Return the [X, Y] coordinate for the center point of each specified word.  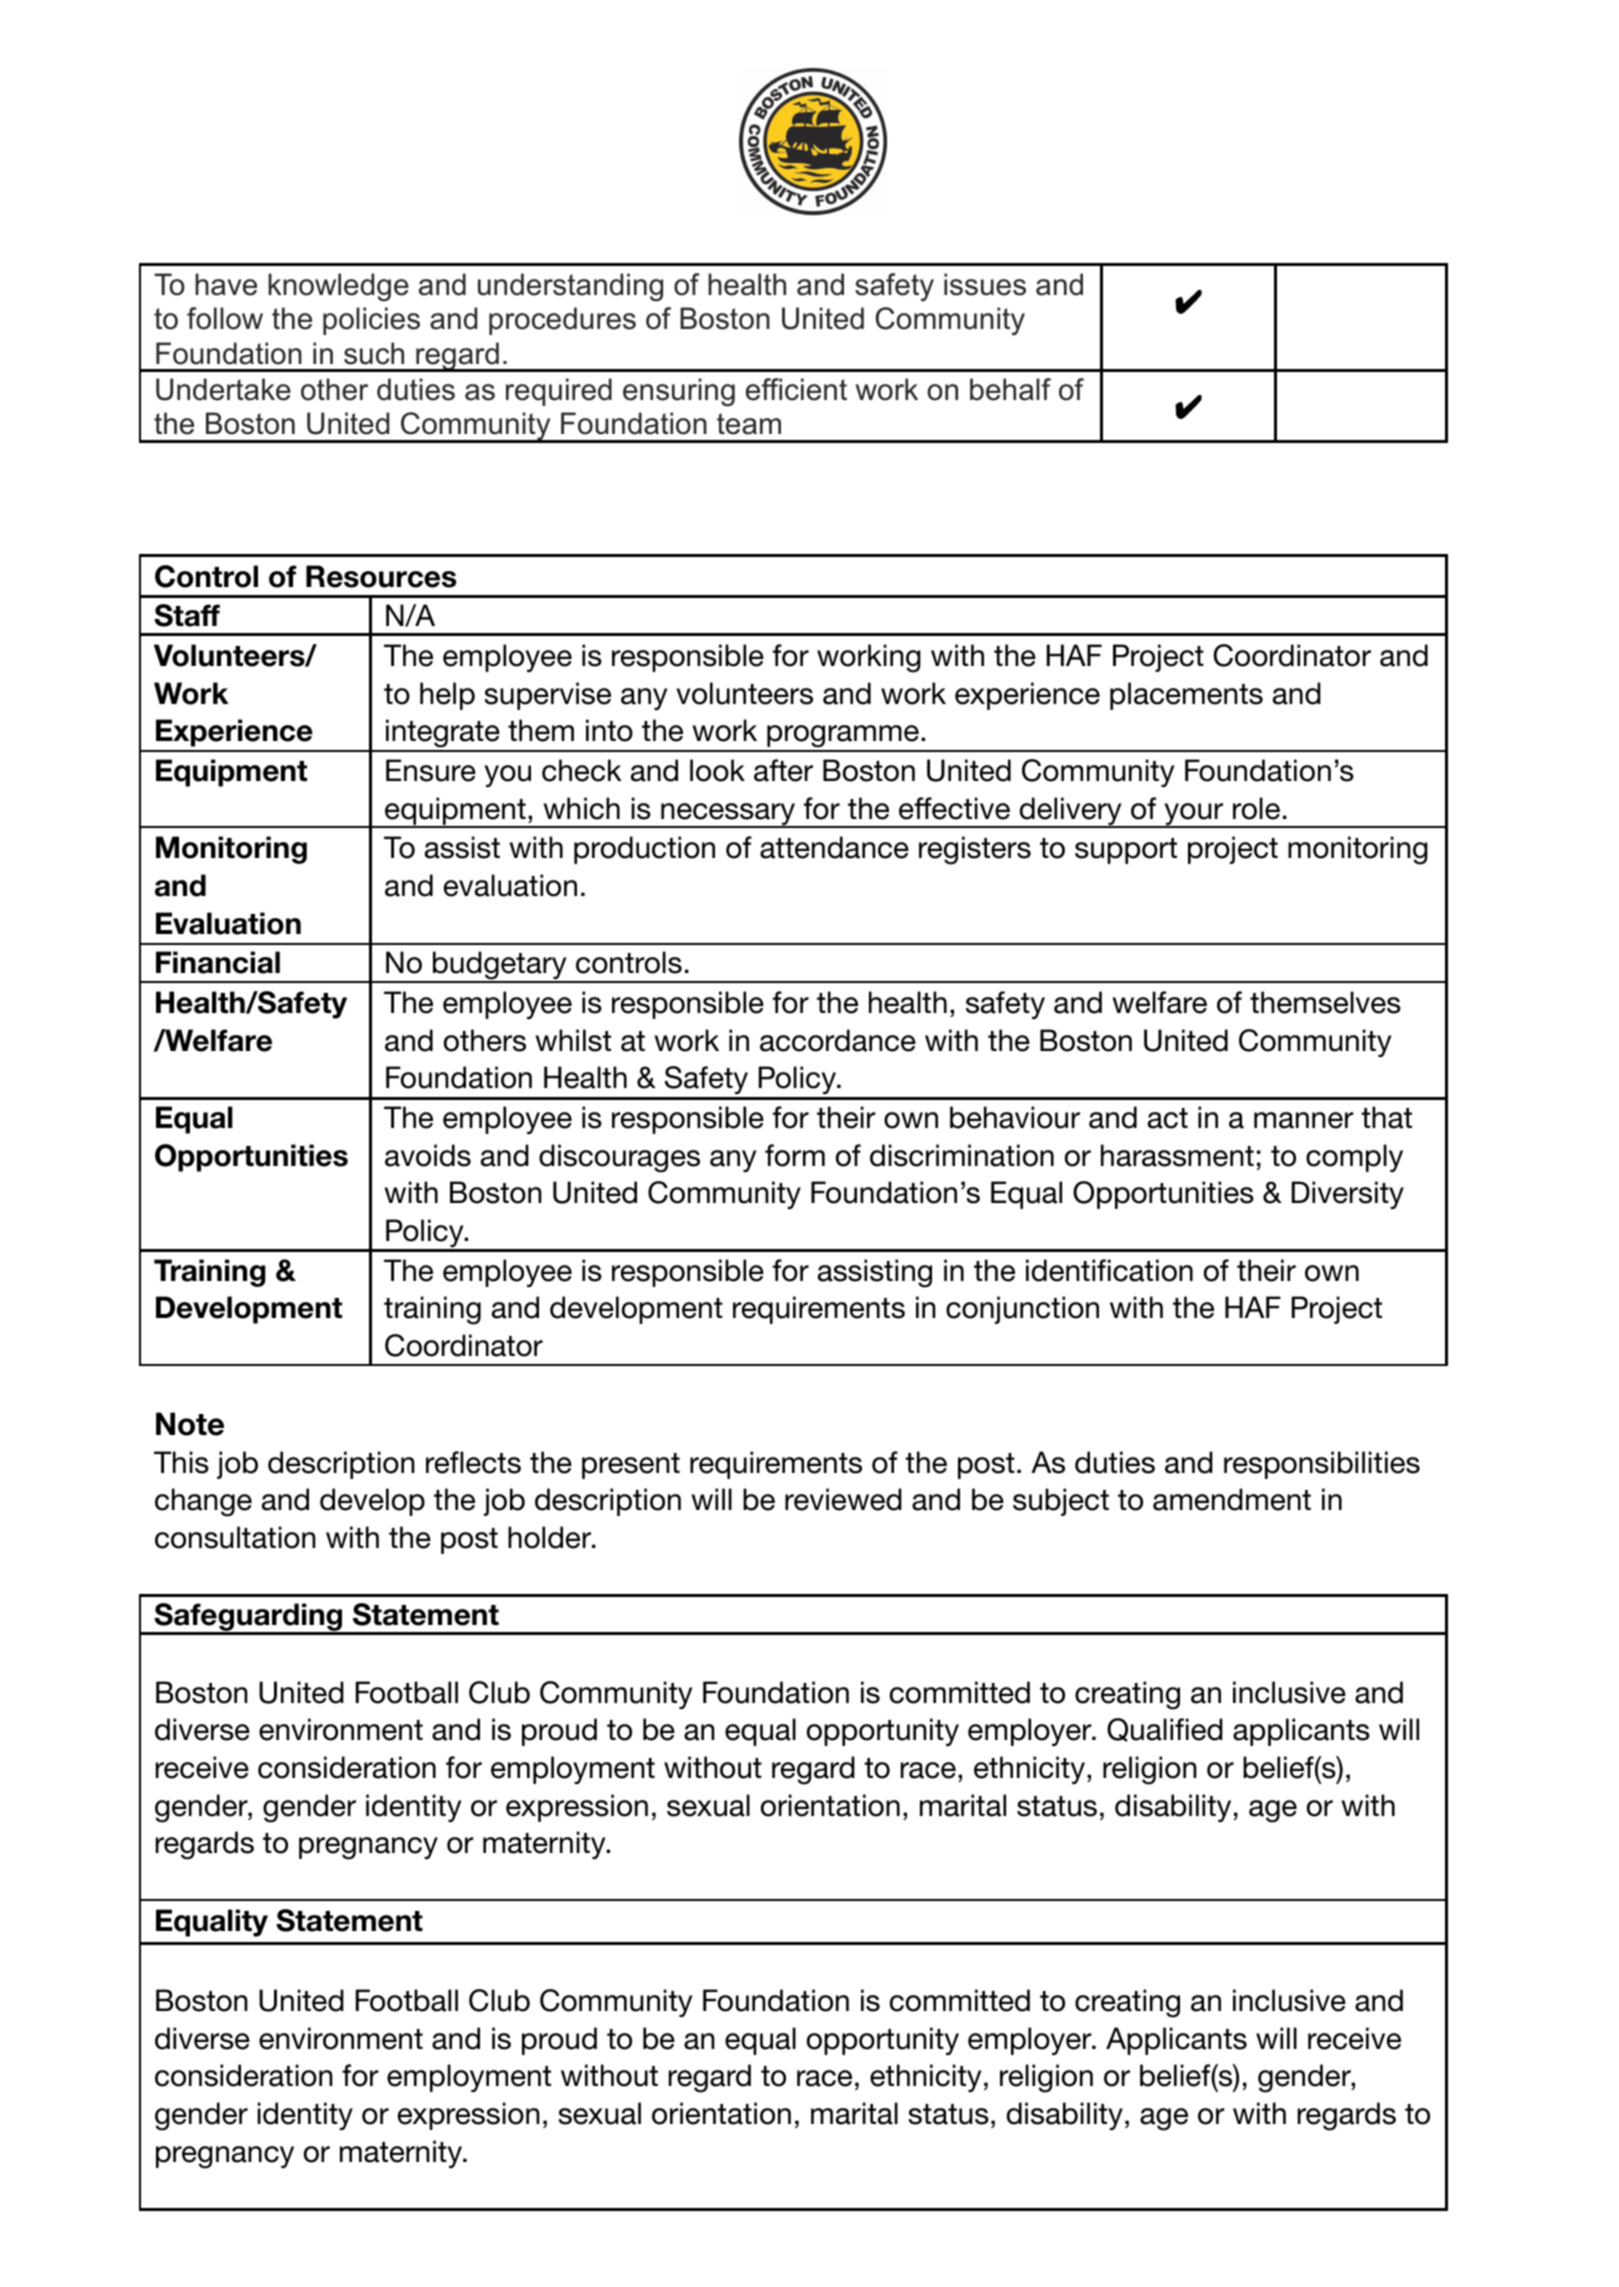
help [447, 696]
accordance [838, 1040]
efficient [796, 389]
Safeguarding [248, 1618]
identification [1109, 1270]
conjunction [1022, 1310]
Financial [218, 962]
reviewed [843, 1499]
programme [843, 738]
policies [371, 321]
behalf [1010, 389]
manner [1303, 1120]
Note [190, 1424]
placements [1186, 696]
